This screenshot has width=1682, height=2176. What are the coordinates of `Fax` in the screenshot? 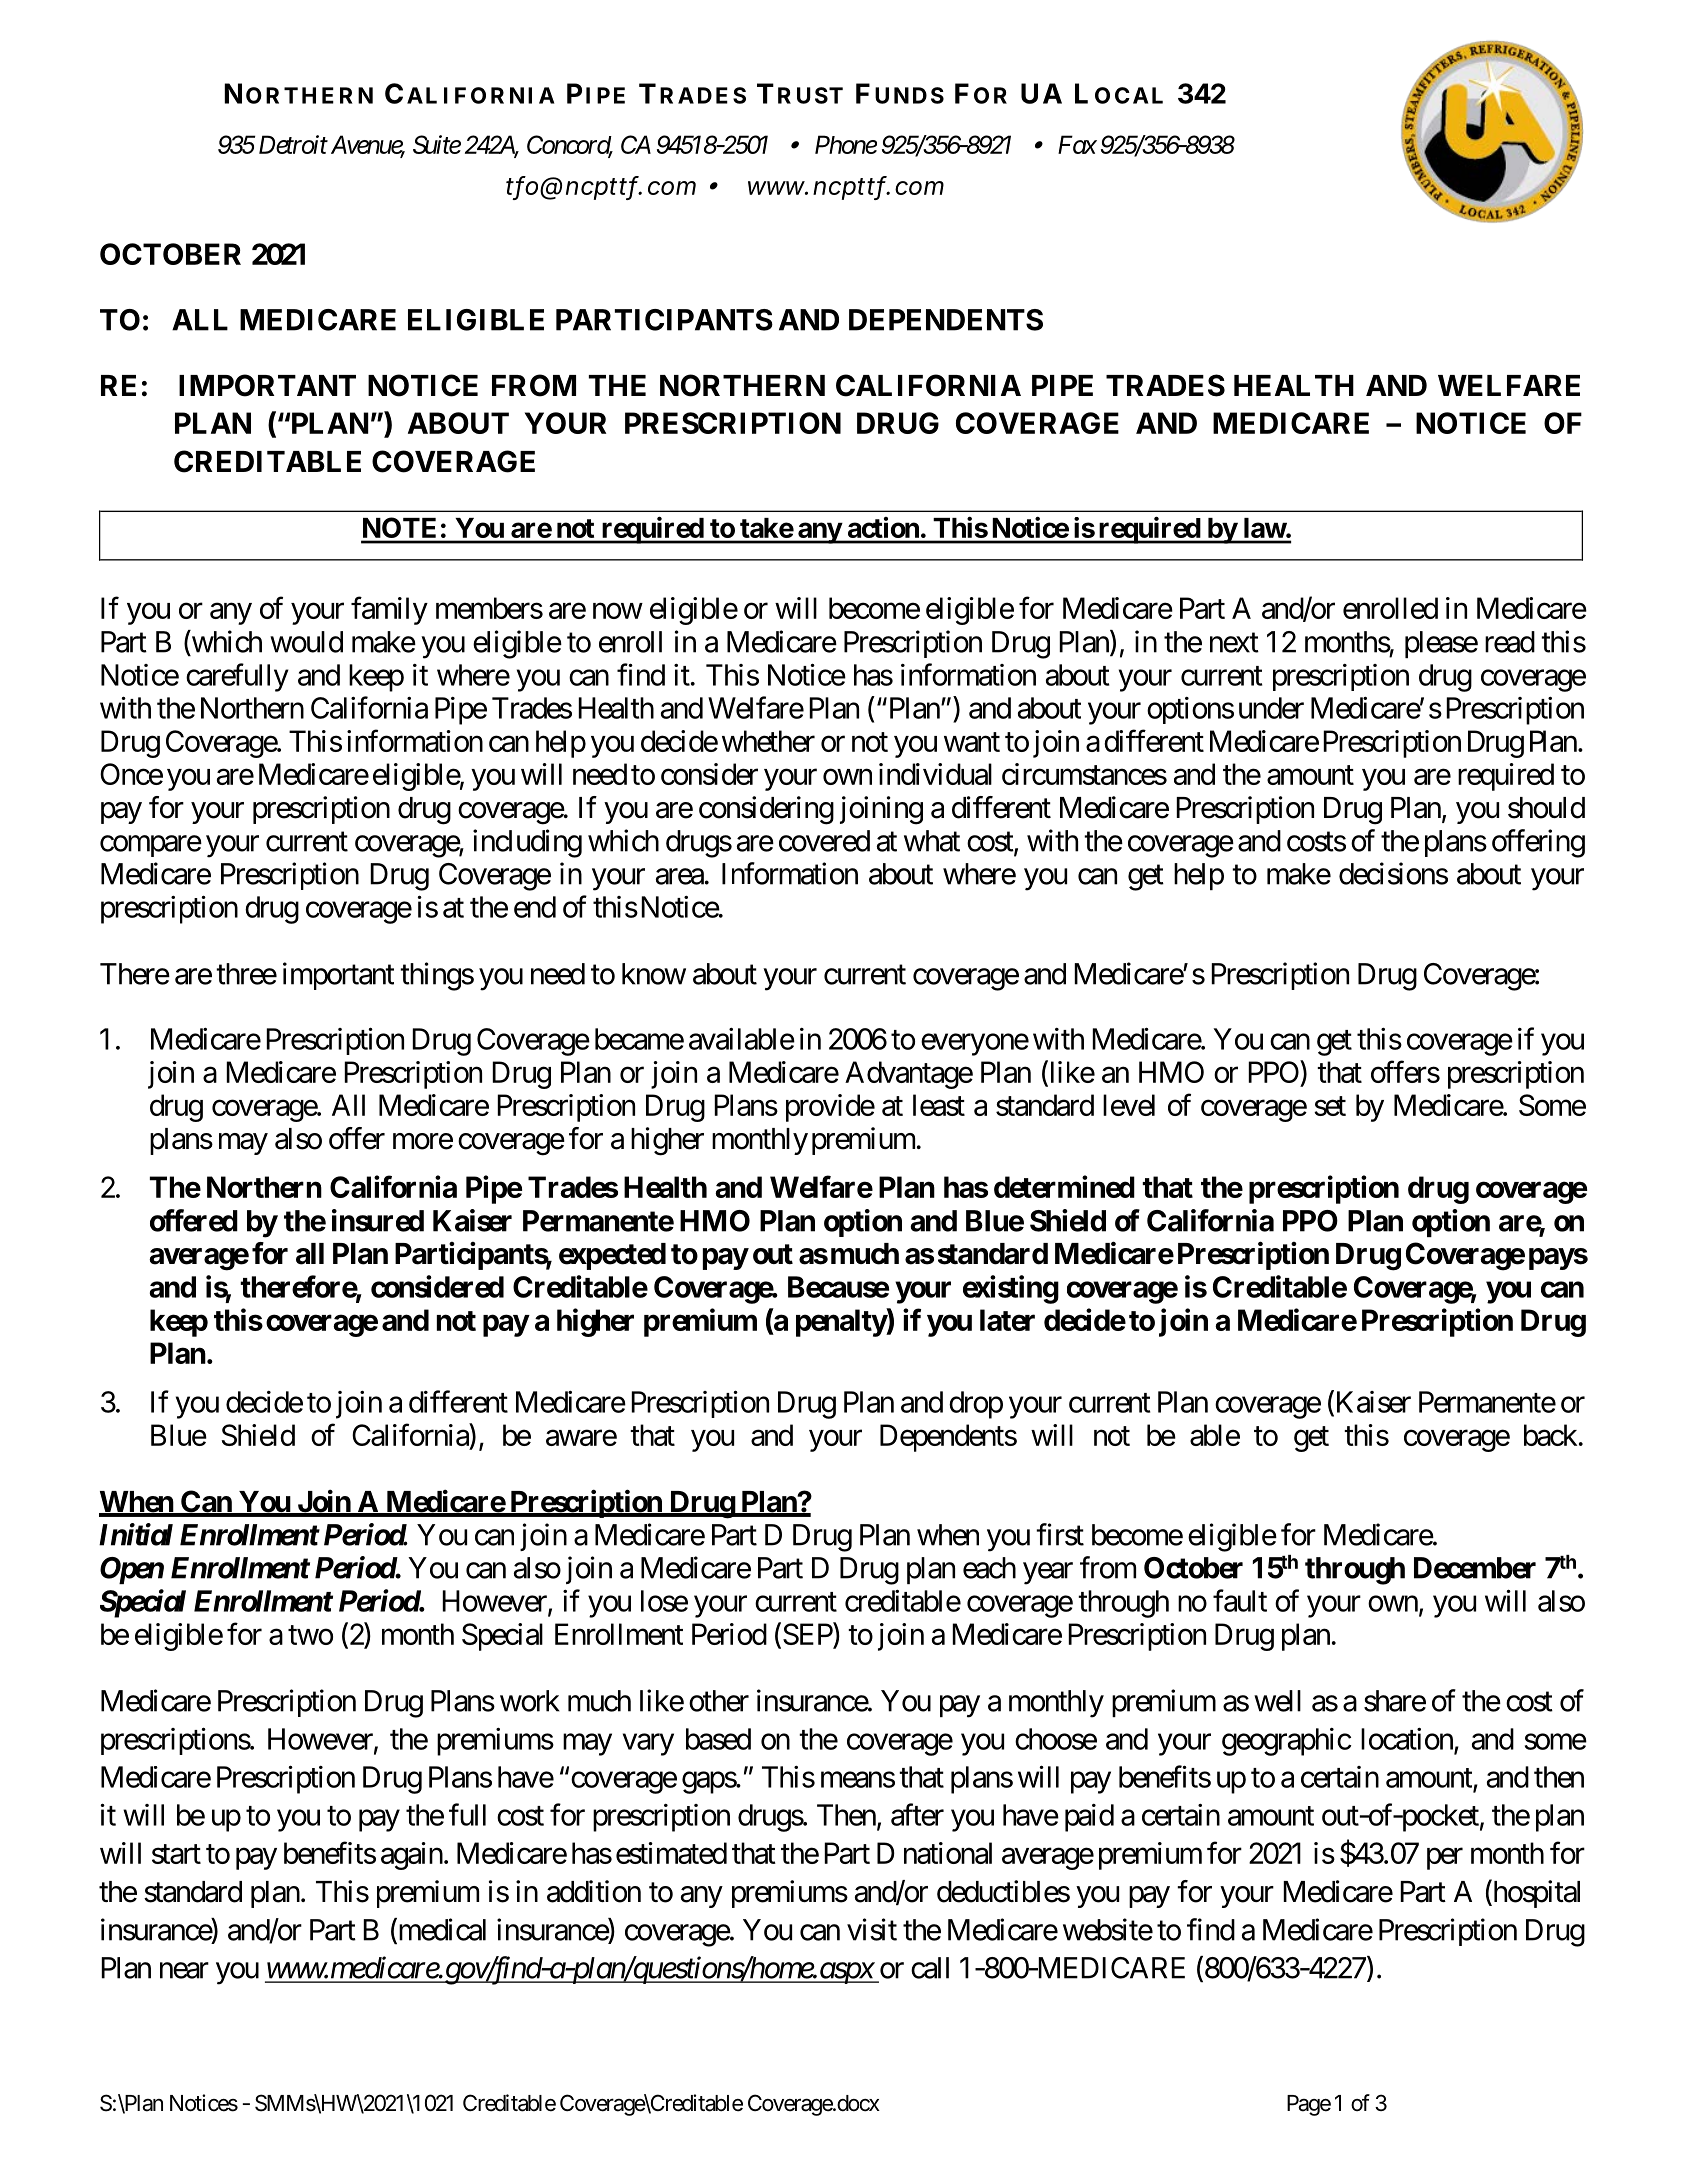 It's located at (1077, 144).
